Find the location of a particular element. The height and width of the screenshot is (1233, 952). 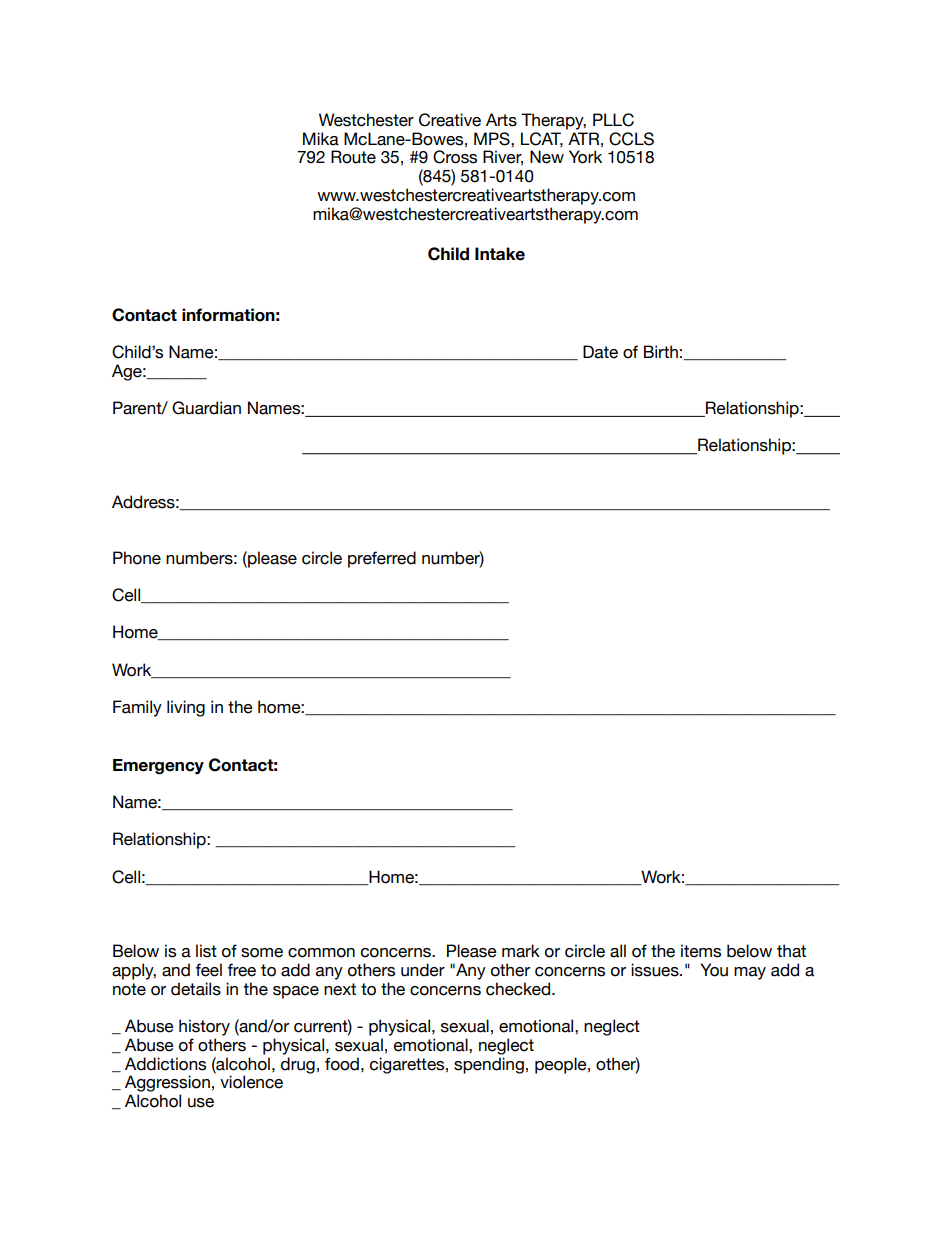

Date is located at coordinates (600, 352).
